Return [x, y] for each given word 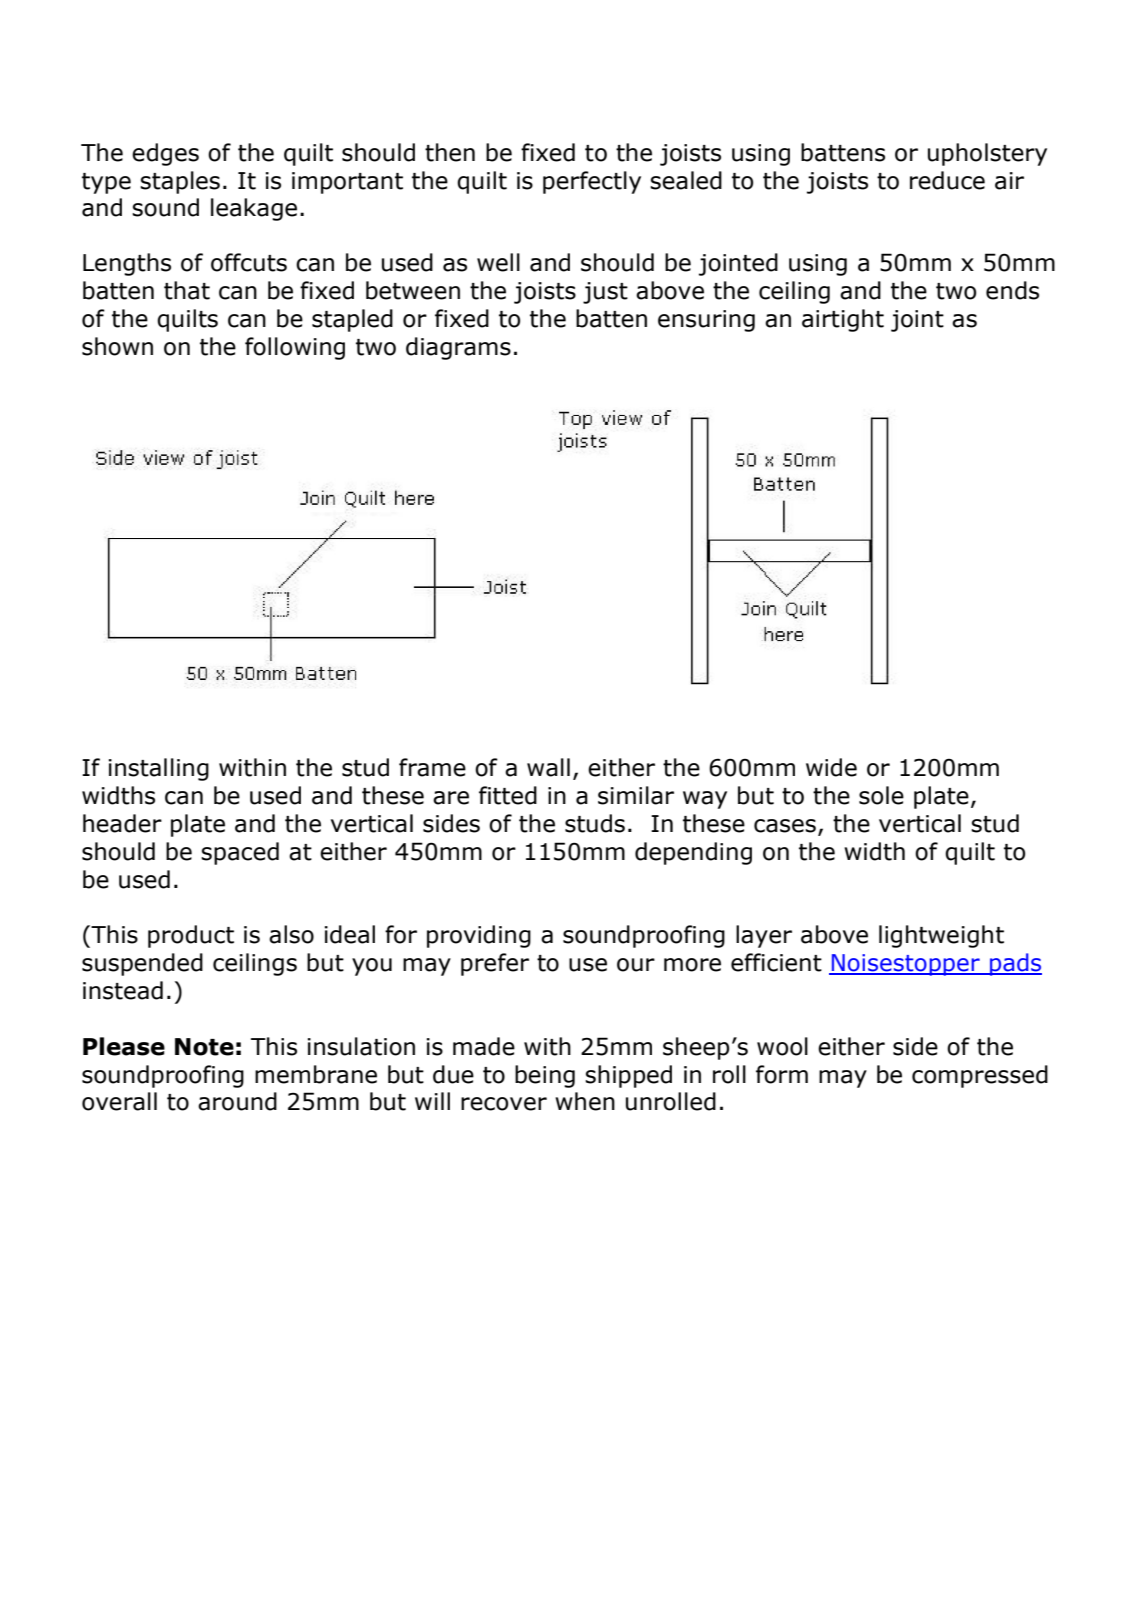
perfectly [592, 182]
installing [159, 769]
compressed [980, 1076]
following [295, 348]
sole [881, 795]
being [545, 1076]
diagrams [458, 348]
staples [180, 182]
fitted [508, 795]
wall [548, 767]
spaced [240, 853]
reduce [947, 180]
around [237, 1101]
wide [831, 767]
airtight [843, 320]
